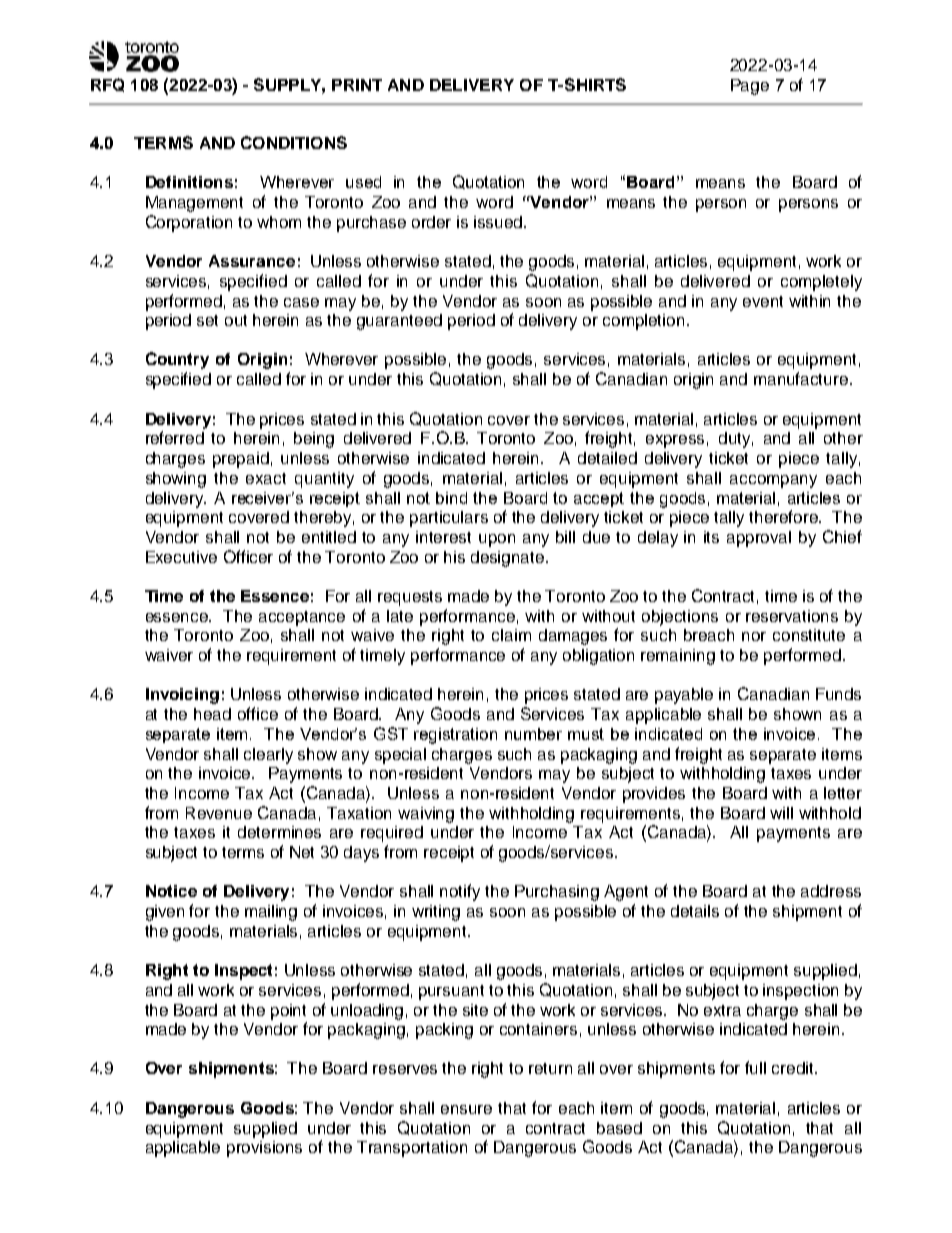  Describe the element at coordinates (695, 911) in the screenshot. I see `details` at that location.
